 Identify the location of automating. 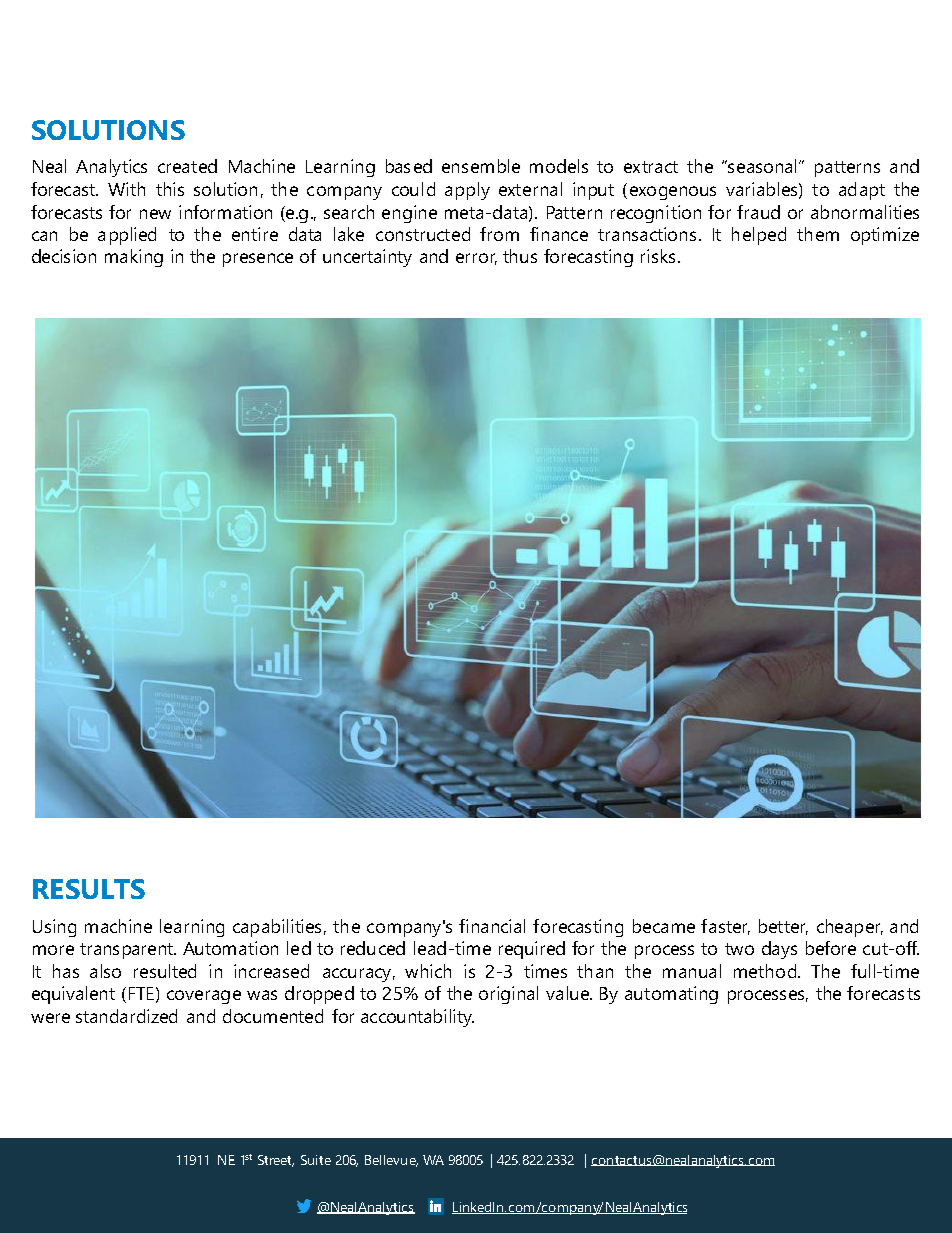
(671, 995).
